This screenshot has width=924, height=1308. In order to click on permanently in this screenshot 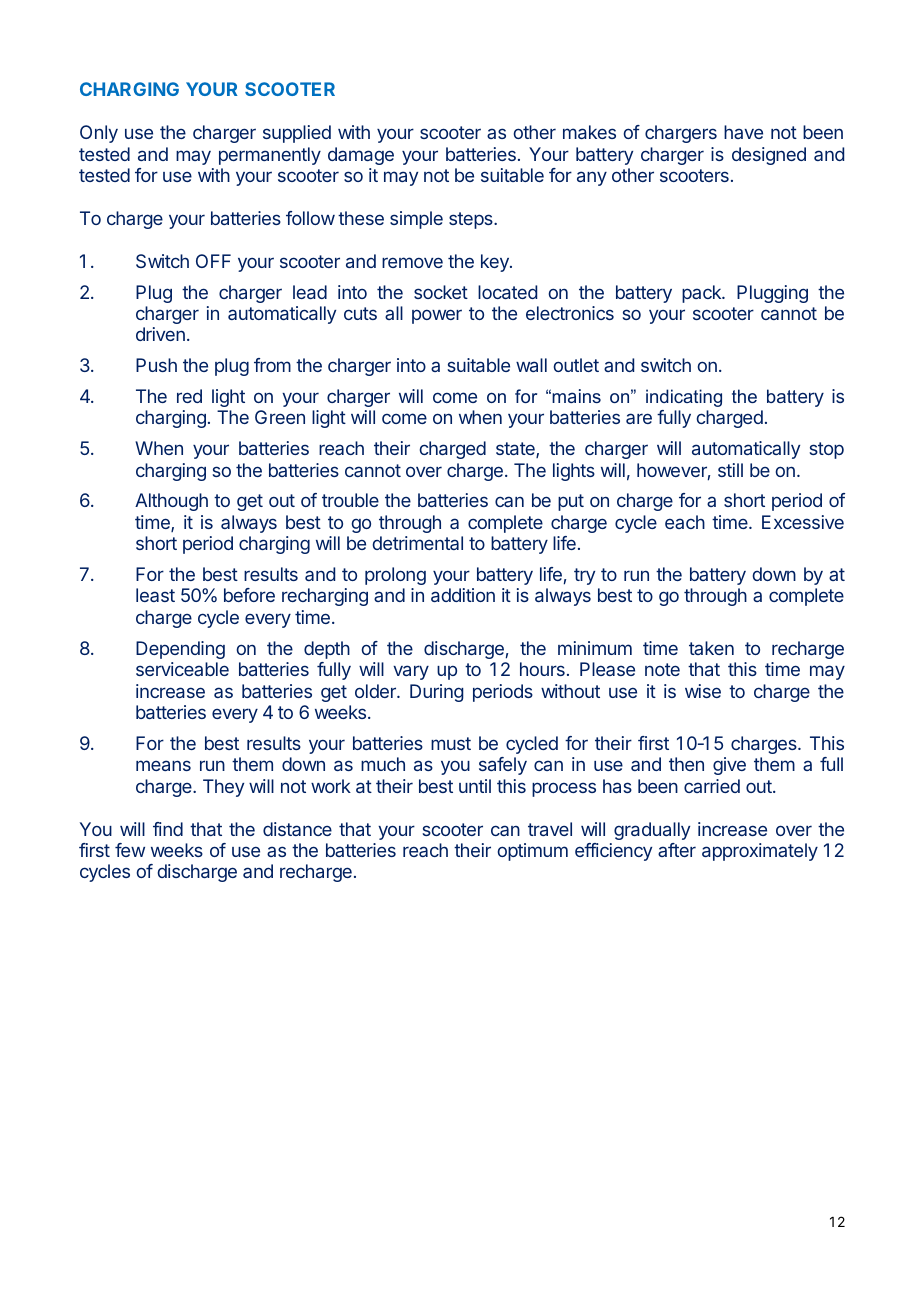, I will do `click(270, 156)`.
